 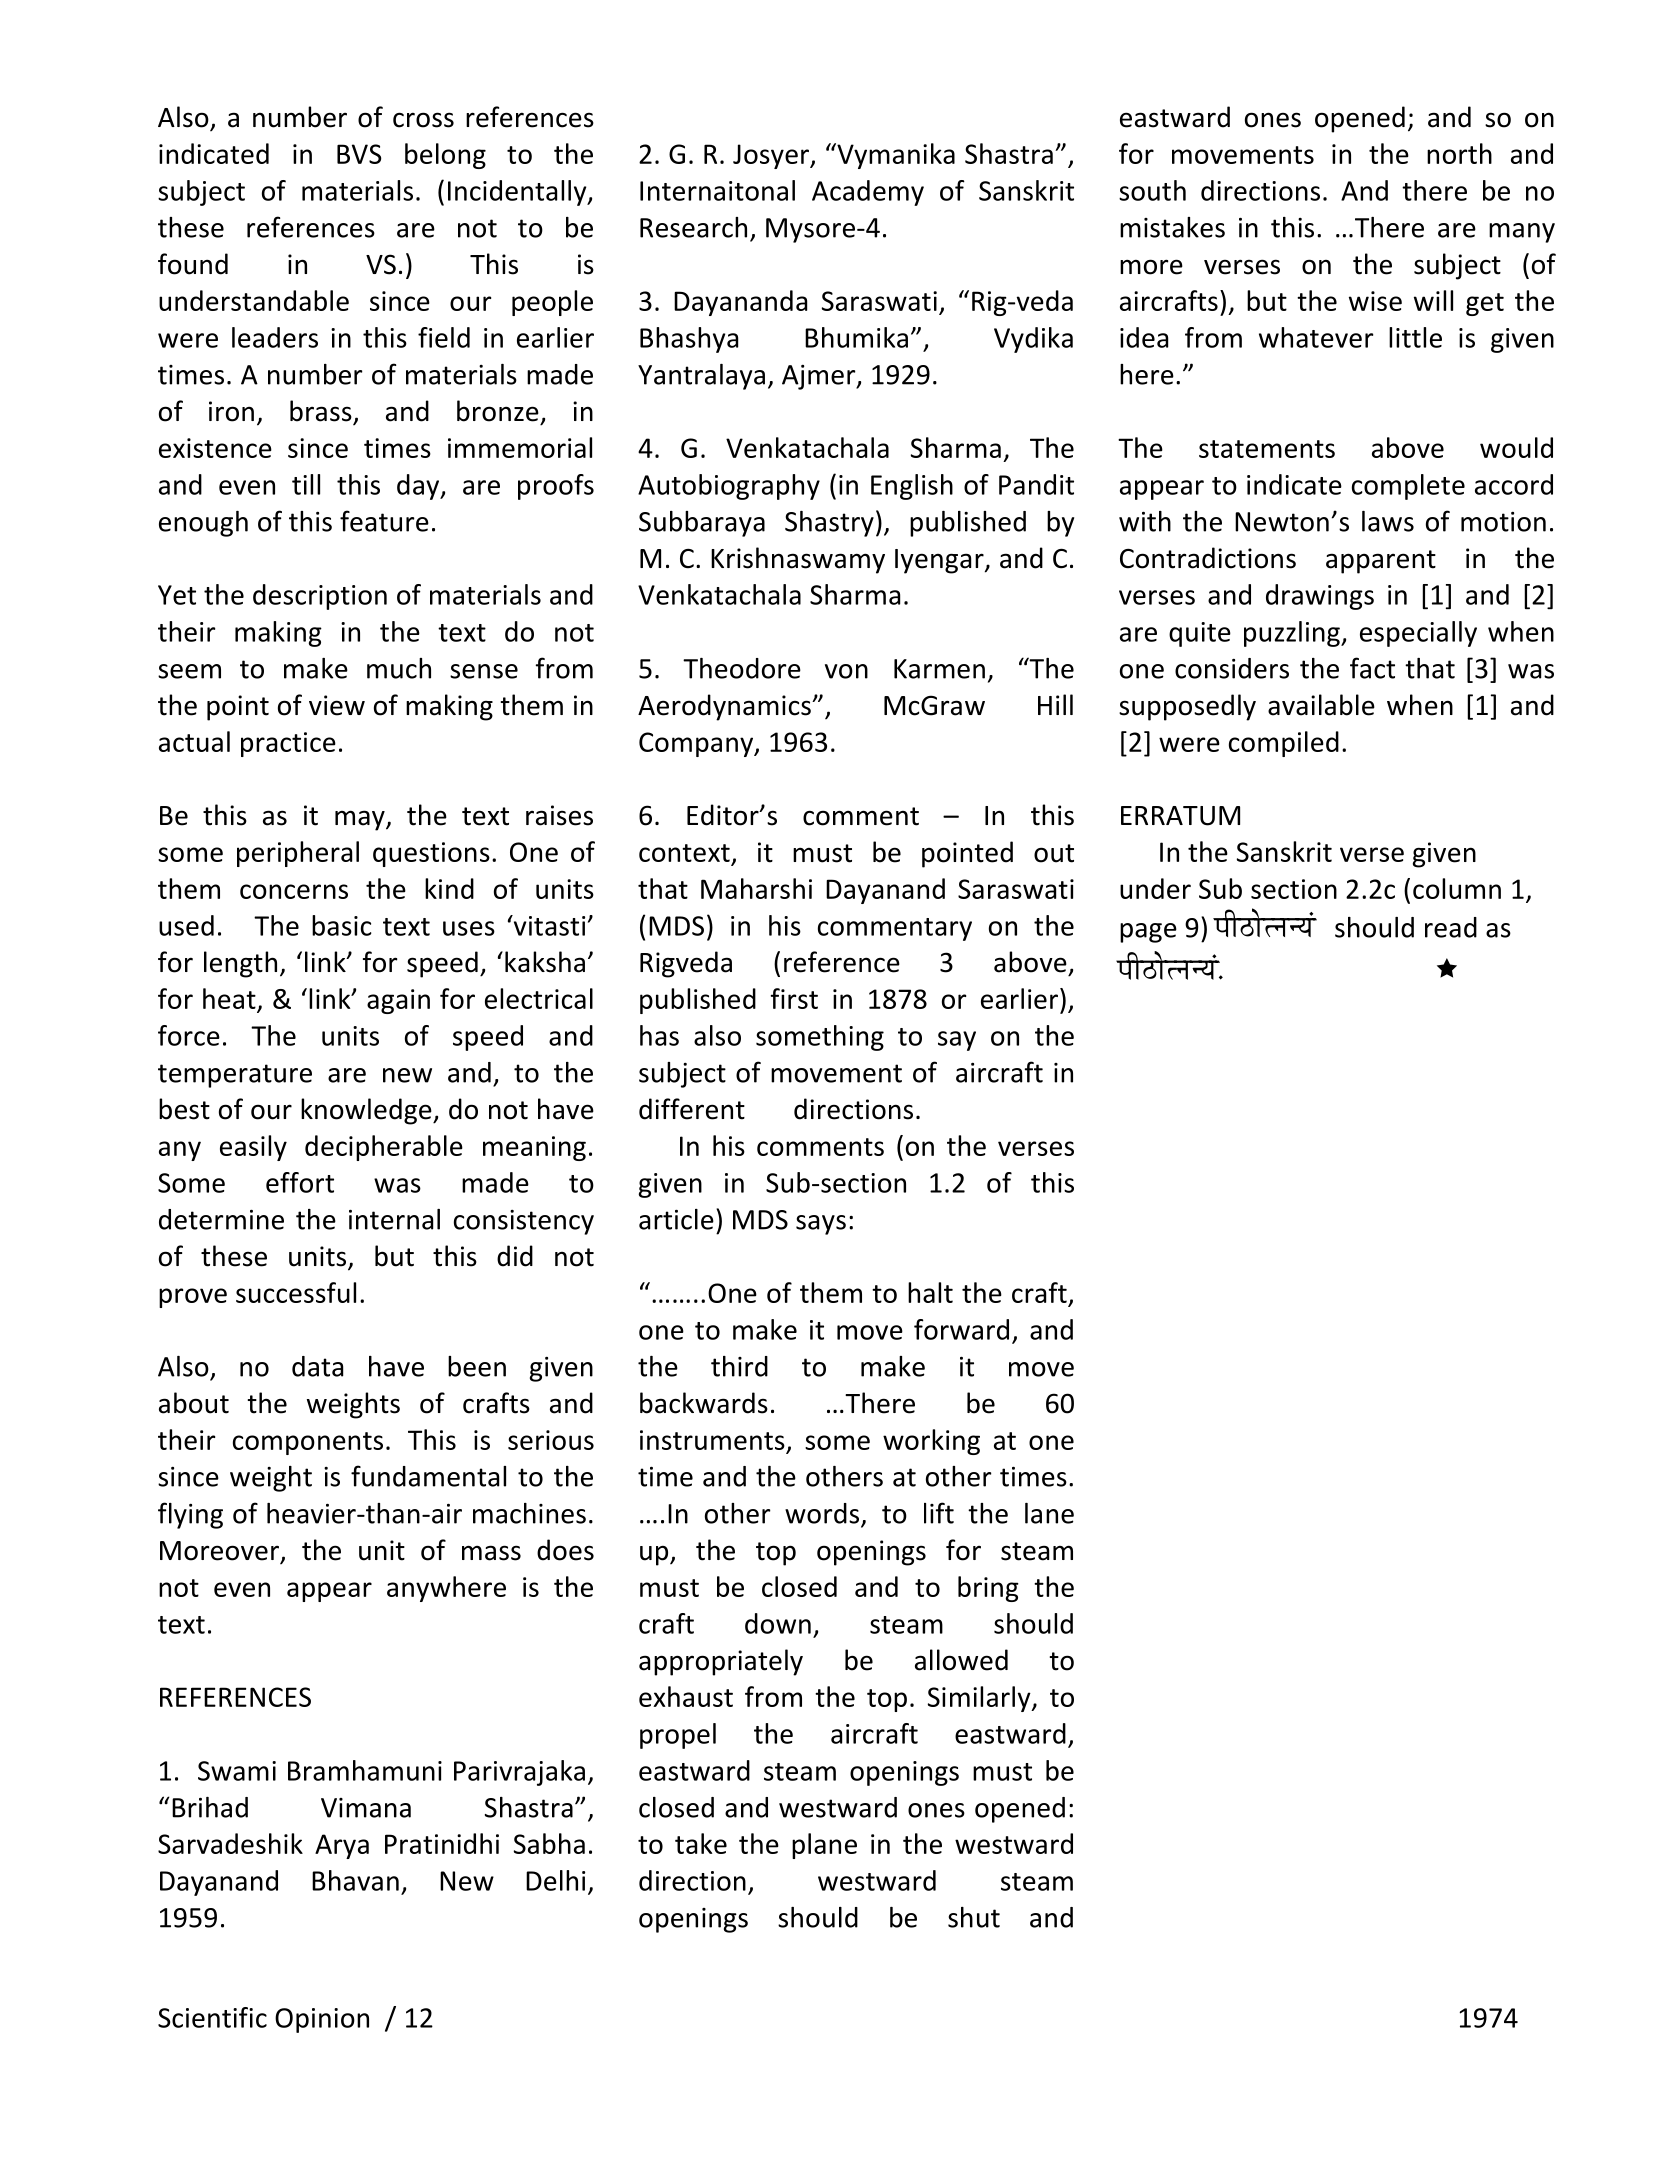 I want to click on Opinion, so click(x=322, y=2020).
